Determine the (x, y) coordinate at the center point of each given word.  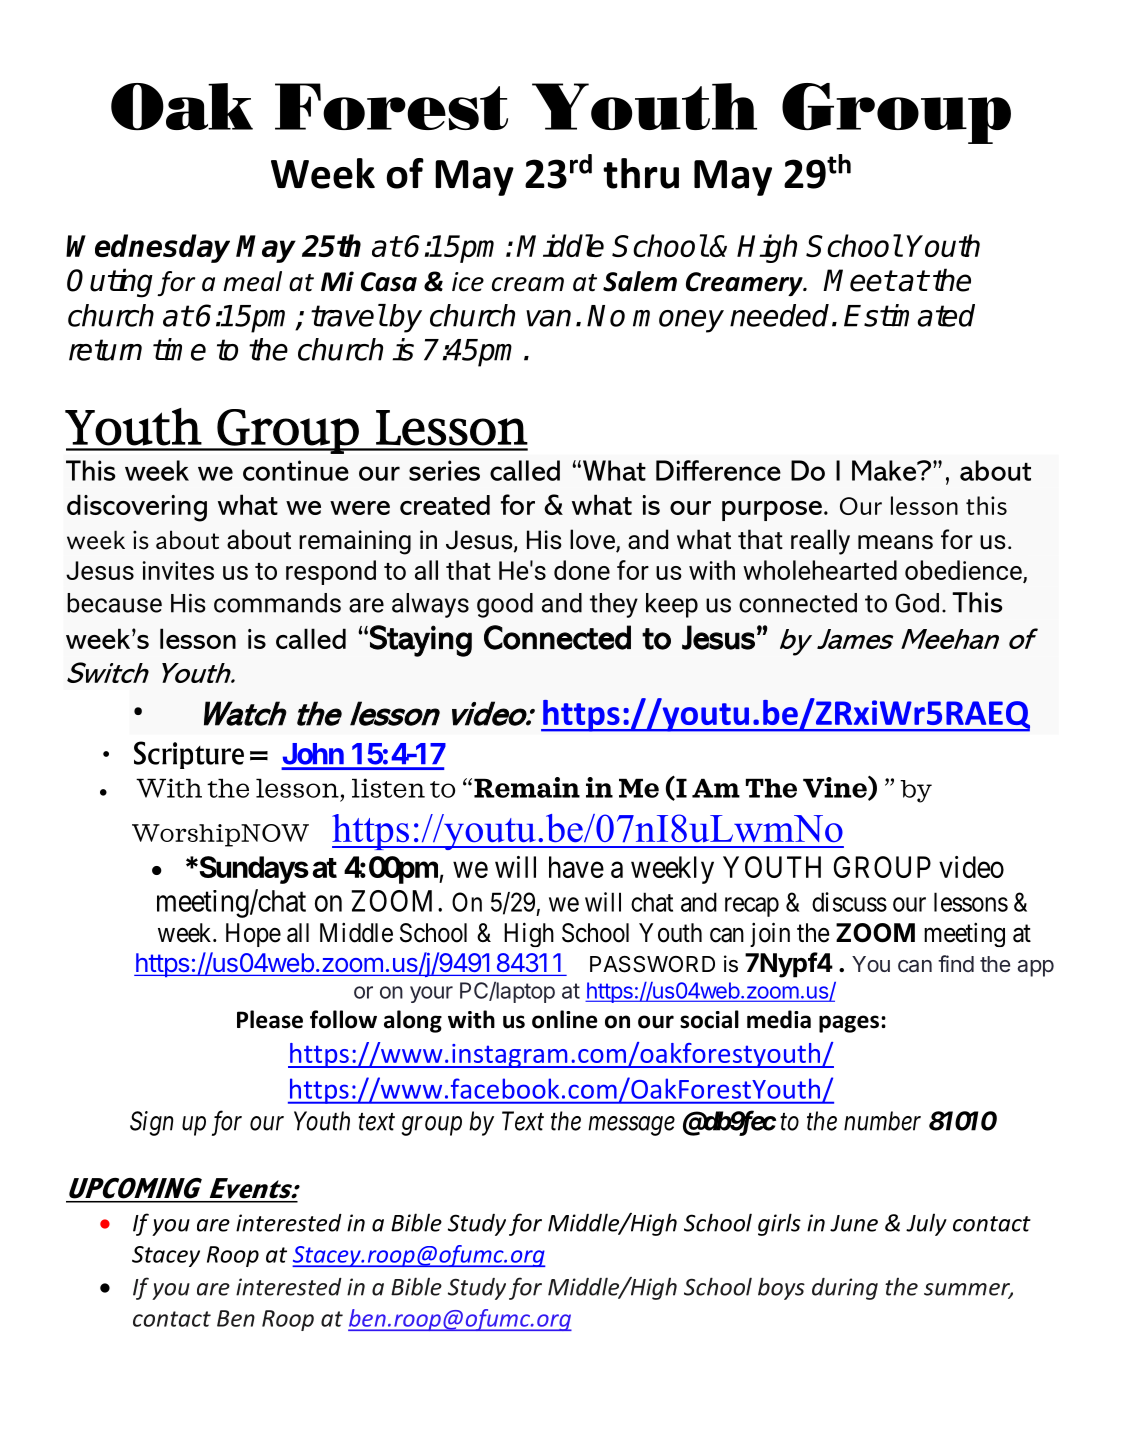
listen (388, 788)
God (917, 603)
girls (779, 1224)
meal (252, 281)
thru (641, 173)
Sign (151, 1123)
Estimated (909, 315)
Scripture (189, 755)
